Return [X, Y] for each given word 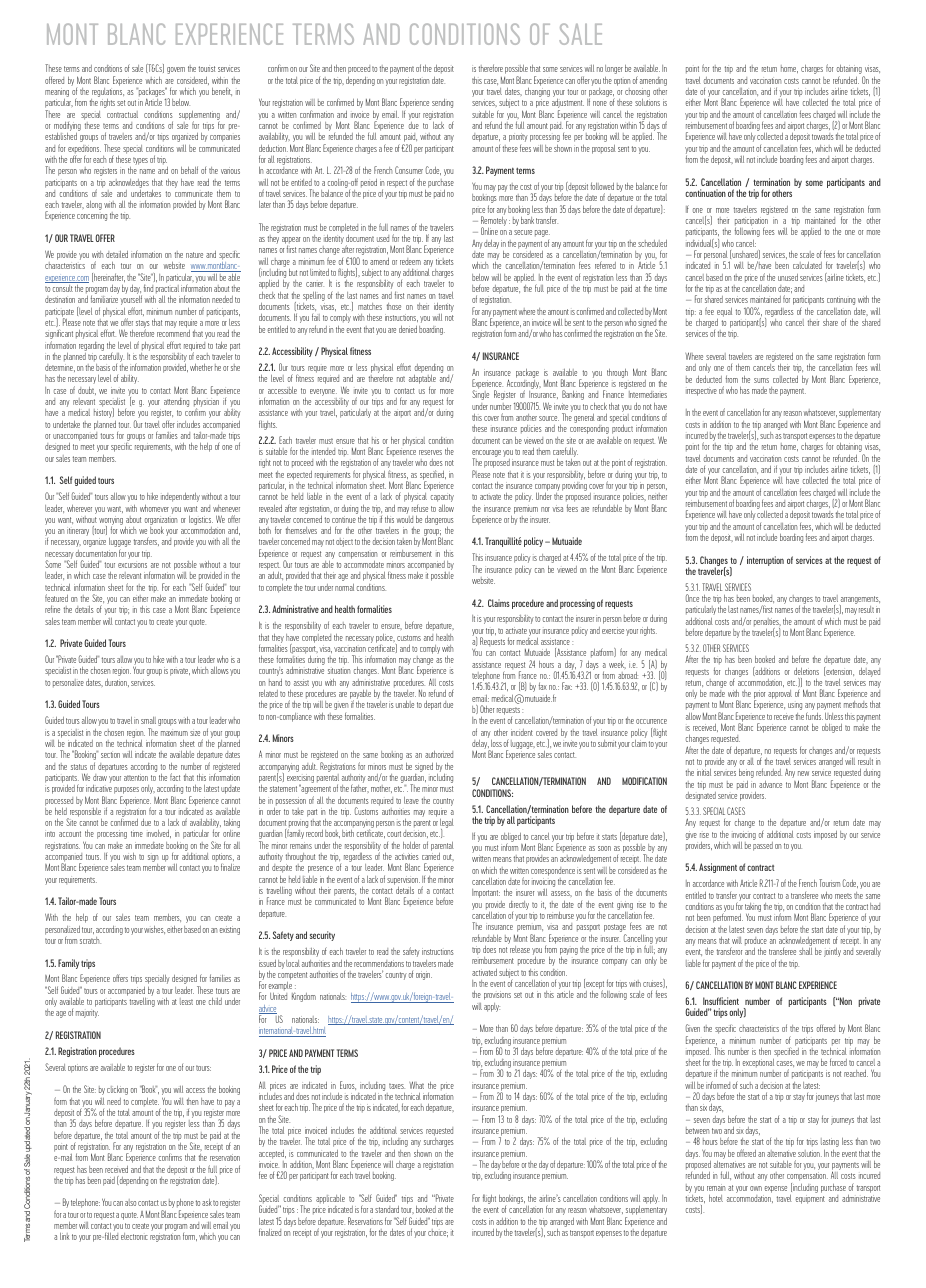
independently [180, 497]
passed [763, 845]
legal [447, 825]
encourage [486, 455]
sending [442, 103]
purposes [126, 792]
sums [761, 380]
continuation [705, 193]
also [130, 1202]
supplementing [199, 116]
